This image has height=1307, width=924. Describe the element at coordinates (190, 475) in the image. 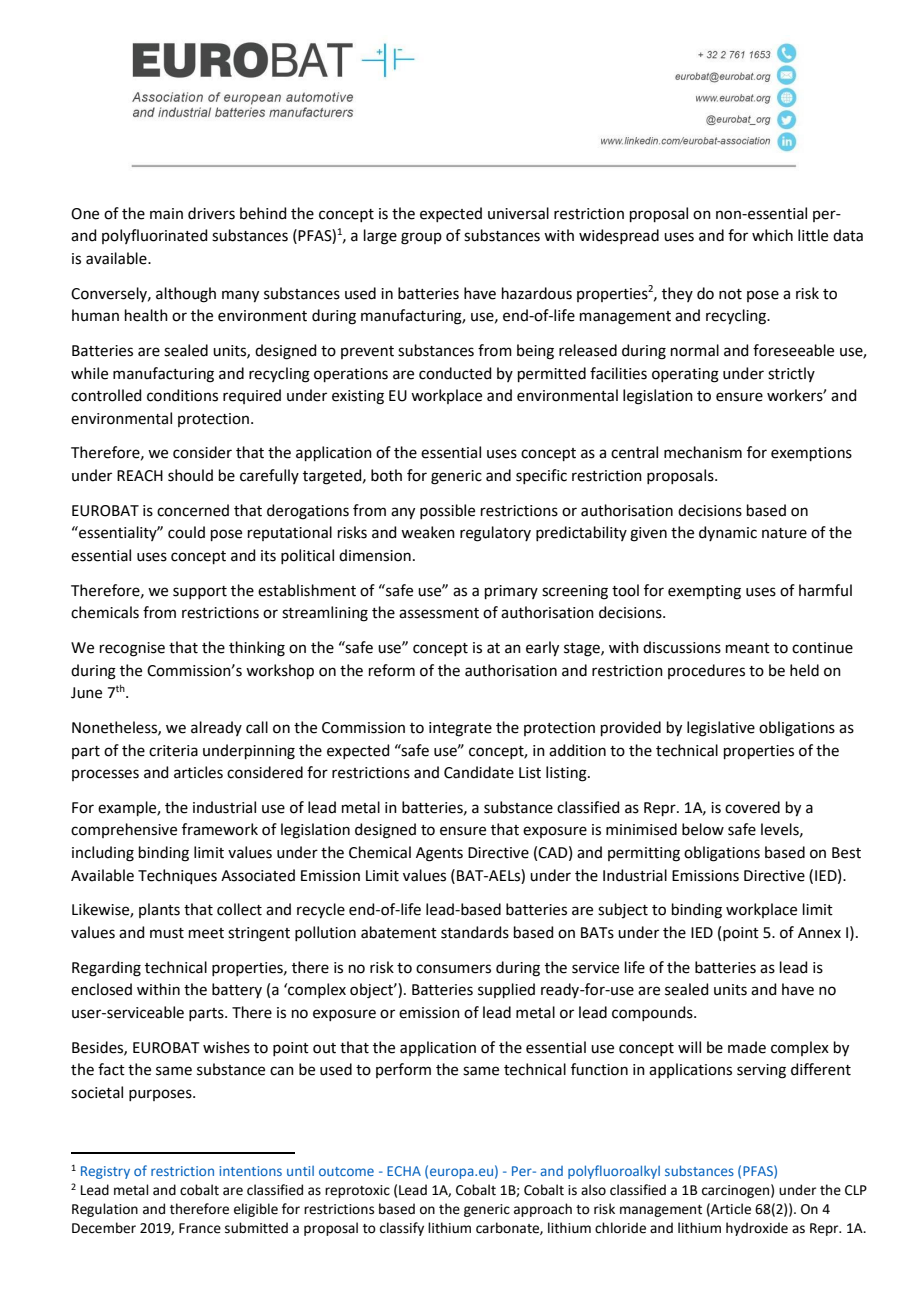

I see `should` at that location.
